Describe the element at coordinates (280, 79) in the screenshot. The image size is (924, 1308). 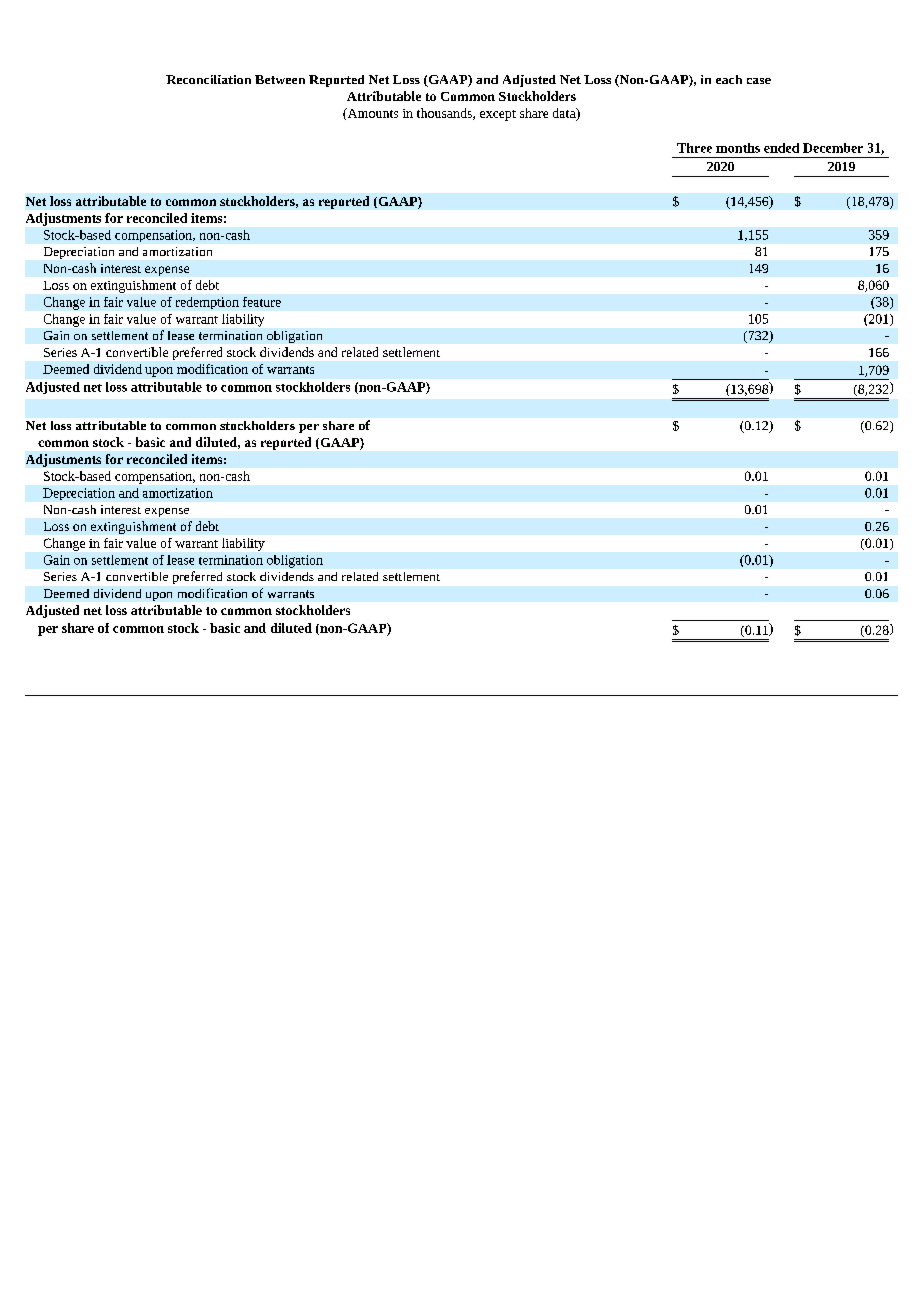
I see `Between` at that location.
